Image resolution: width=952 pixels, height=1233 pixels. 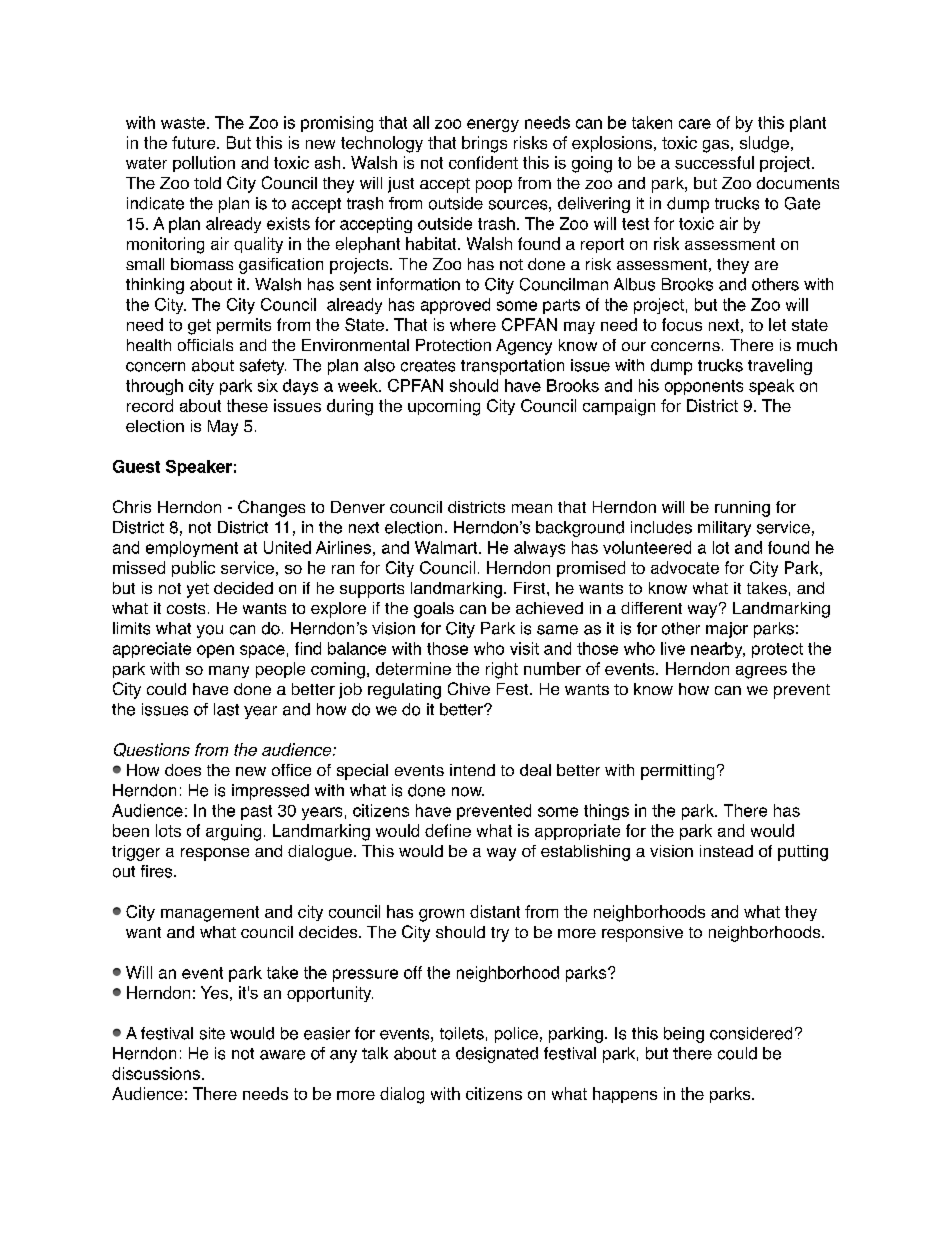 I want to click on pollution, so click(x=204, y=164).
